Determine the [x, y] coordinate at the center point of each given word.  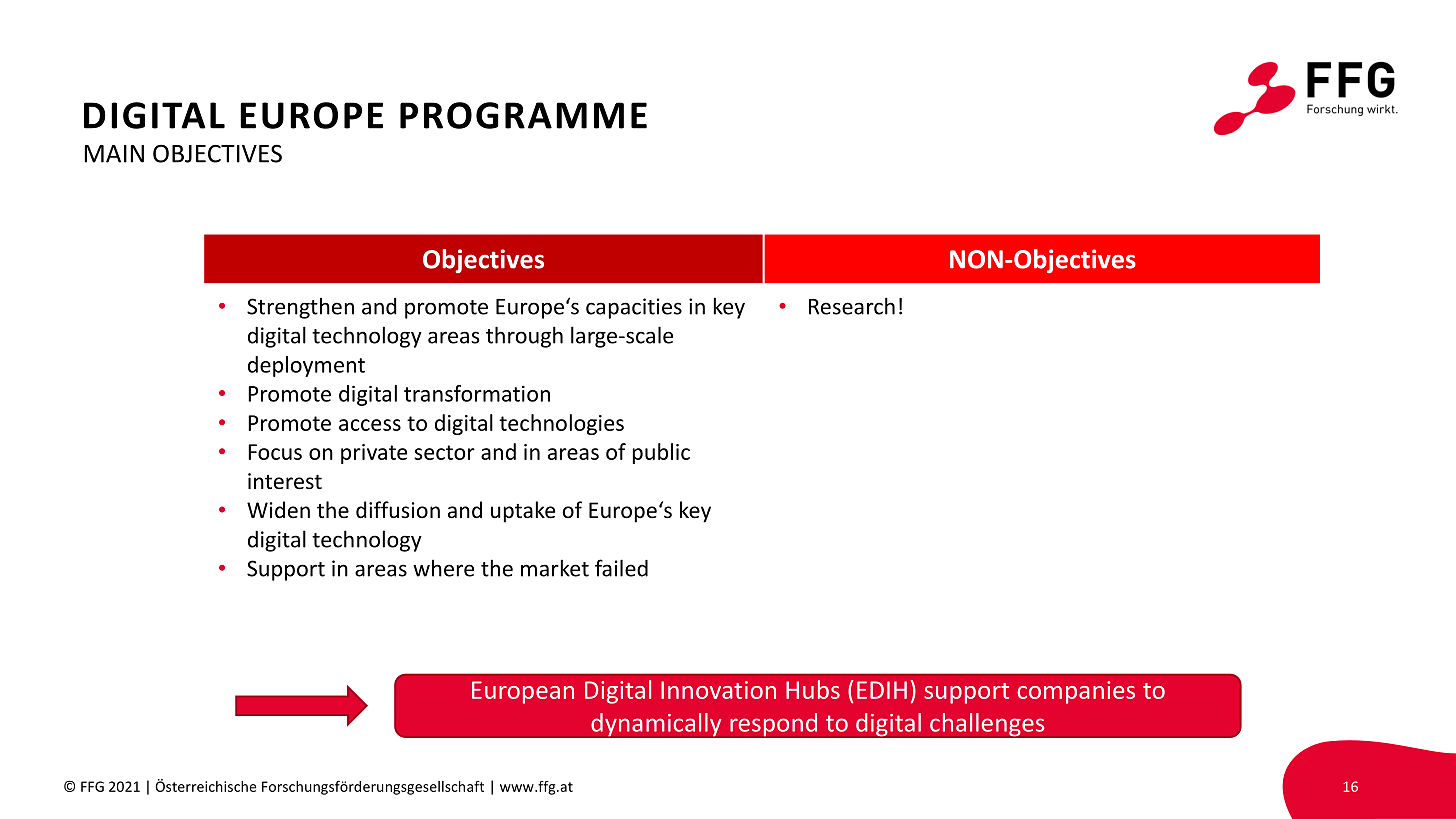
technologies [561, 424]
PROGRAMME [523, 115]
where [443, 568]
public [661, 453]
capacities [634, 308]
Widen [278, 510]
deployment [306, 366]
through [524, 337]
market [555, 568]
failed [621, 568]
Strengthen [300, 308]
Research [852, 306]
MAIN [114, 154]
